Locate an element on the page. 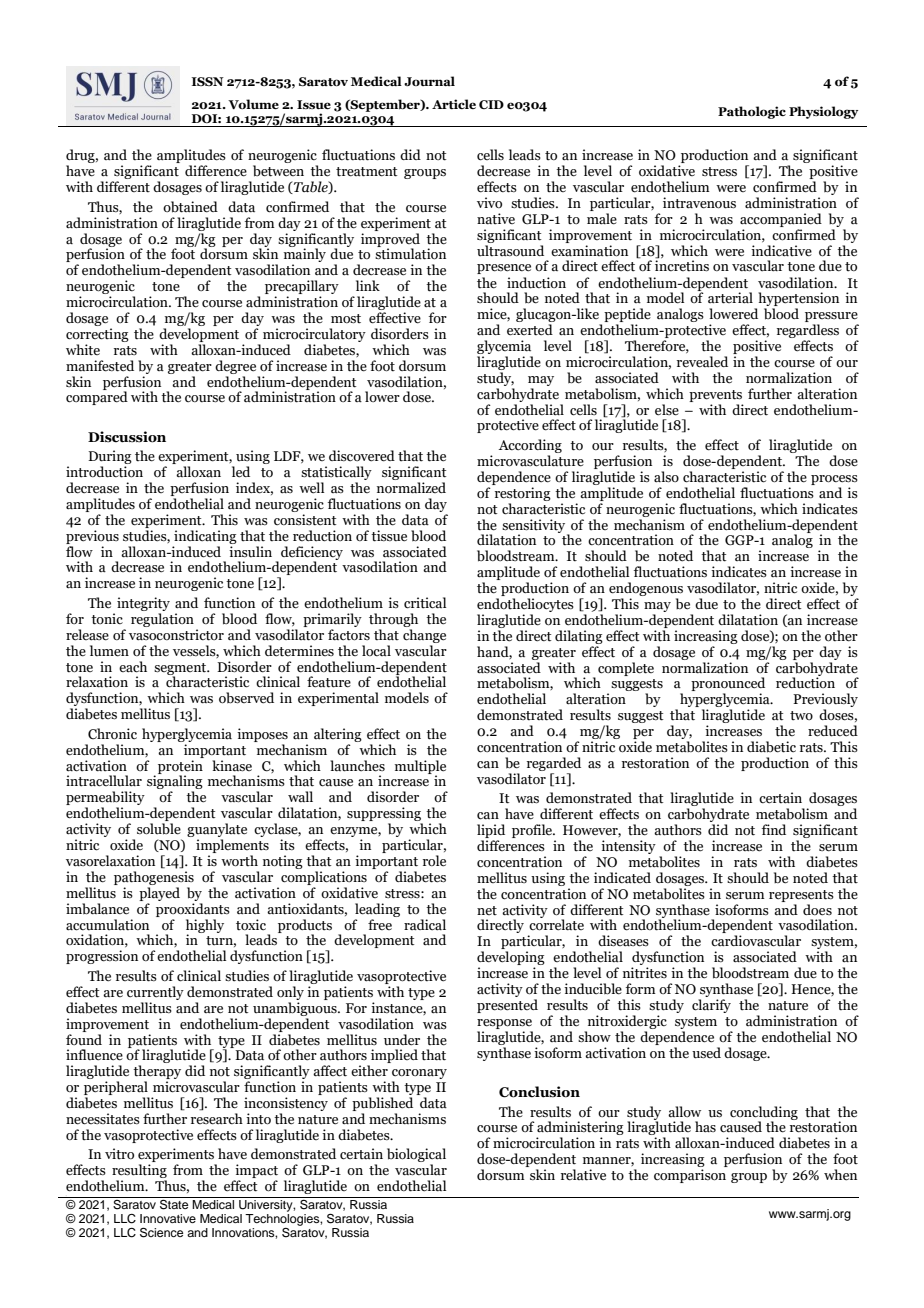  comparison is located at coordinates (690, 1176).
